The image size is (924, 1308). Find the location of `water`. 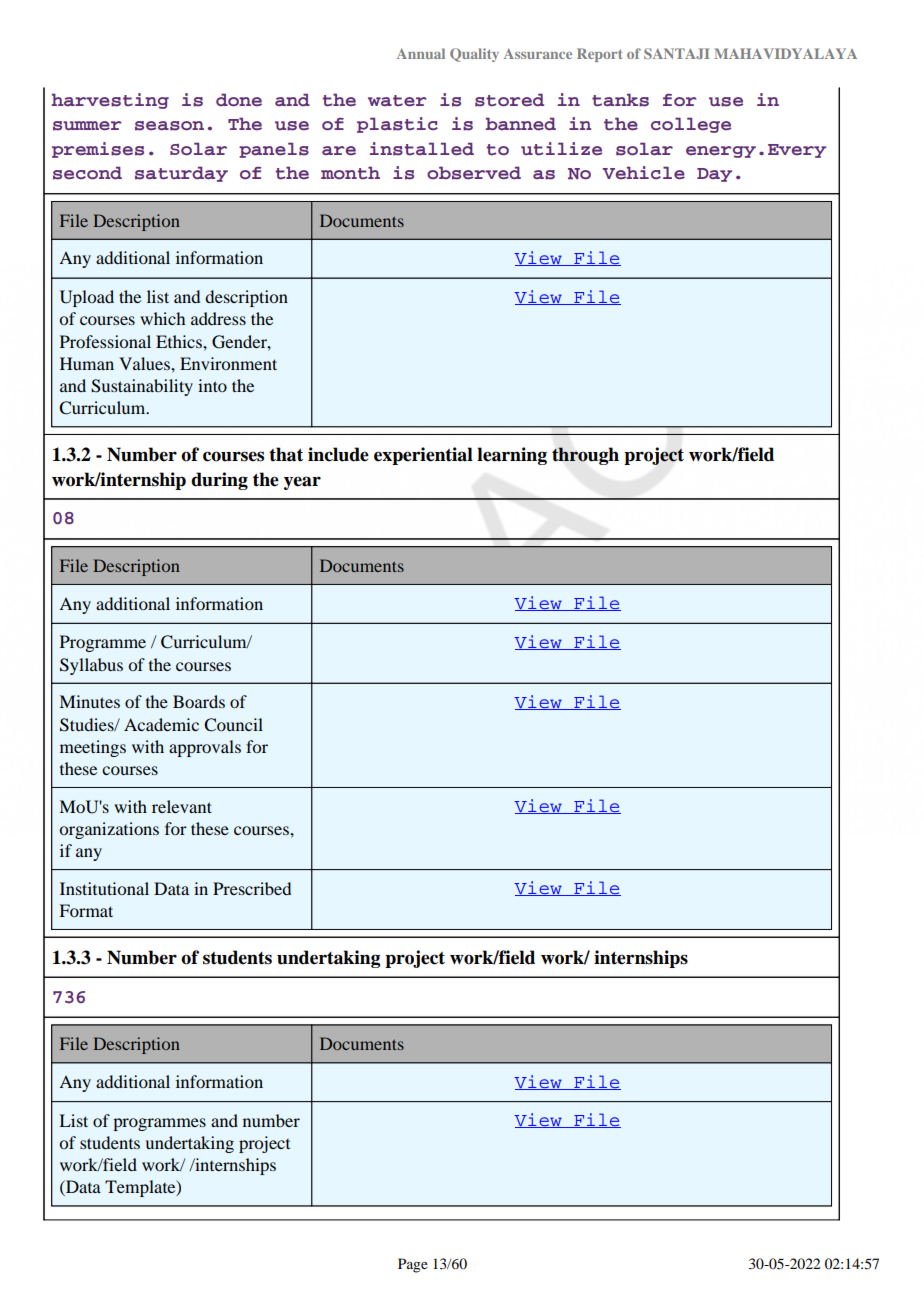

water is located at coordinates (397, 101).
